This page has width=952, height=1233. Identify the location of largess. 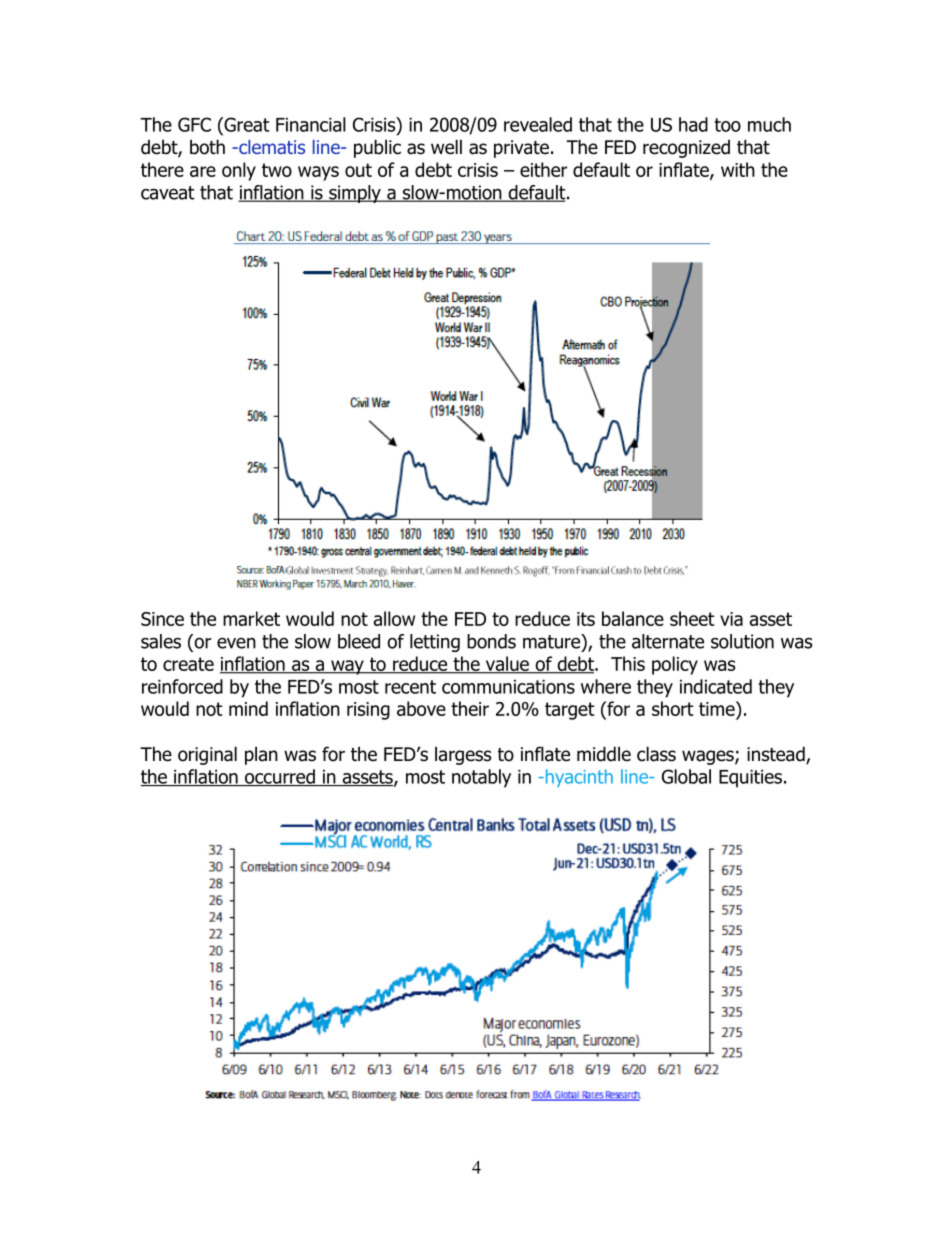
(463, 755).
